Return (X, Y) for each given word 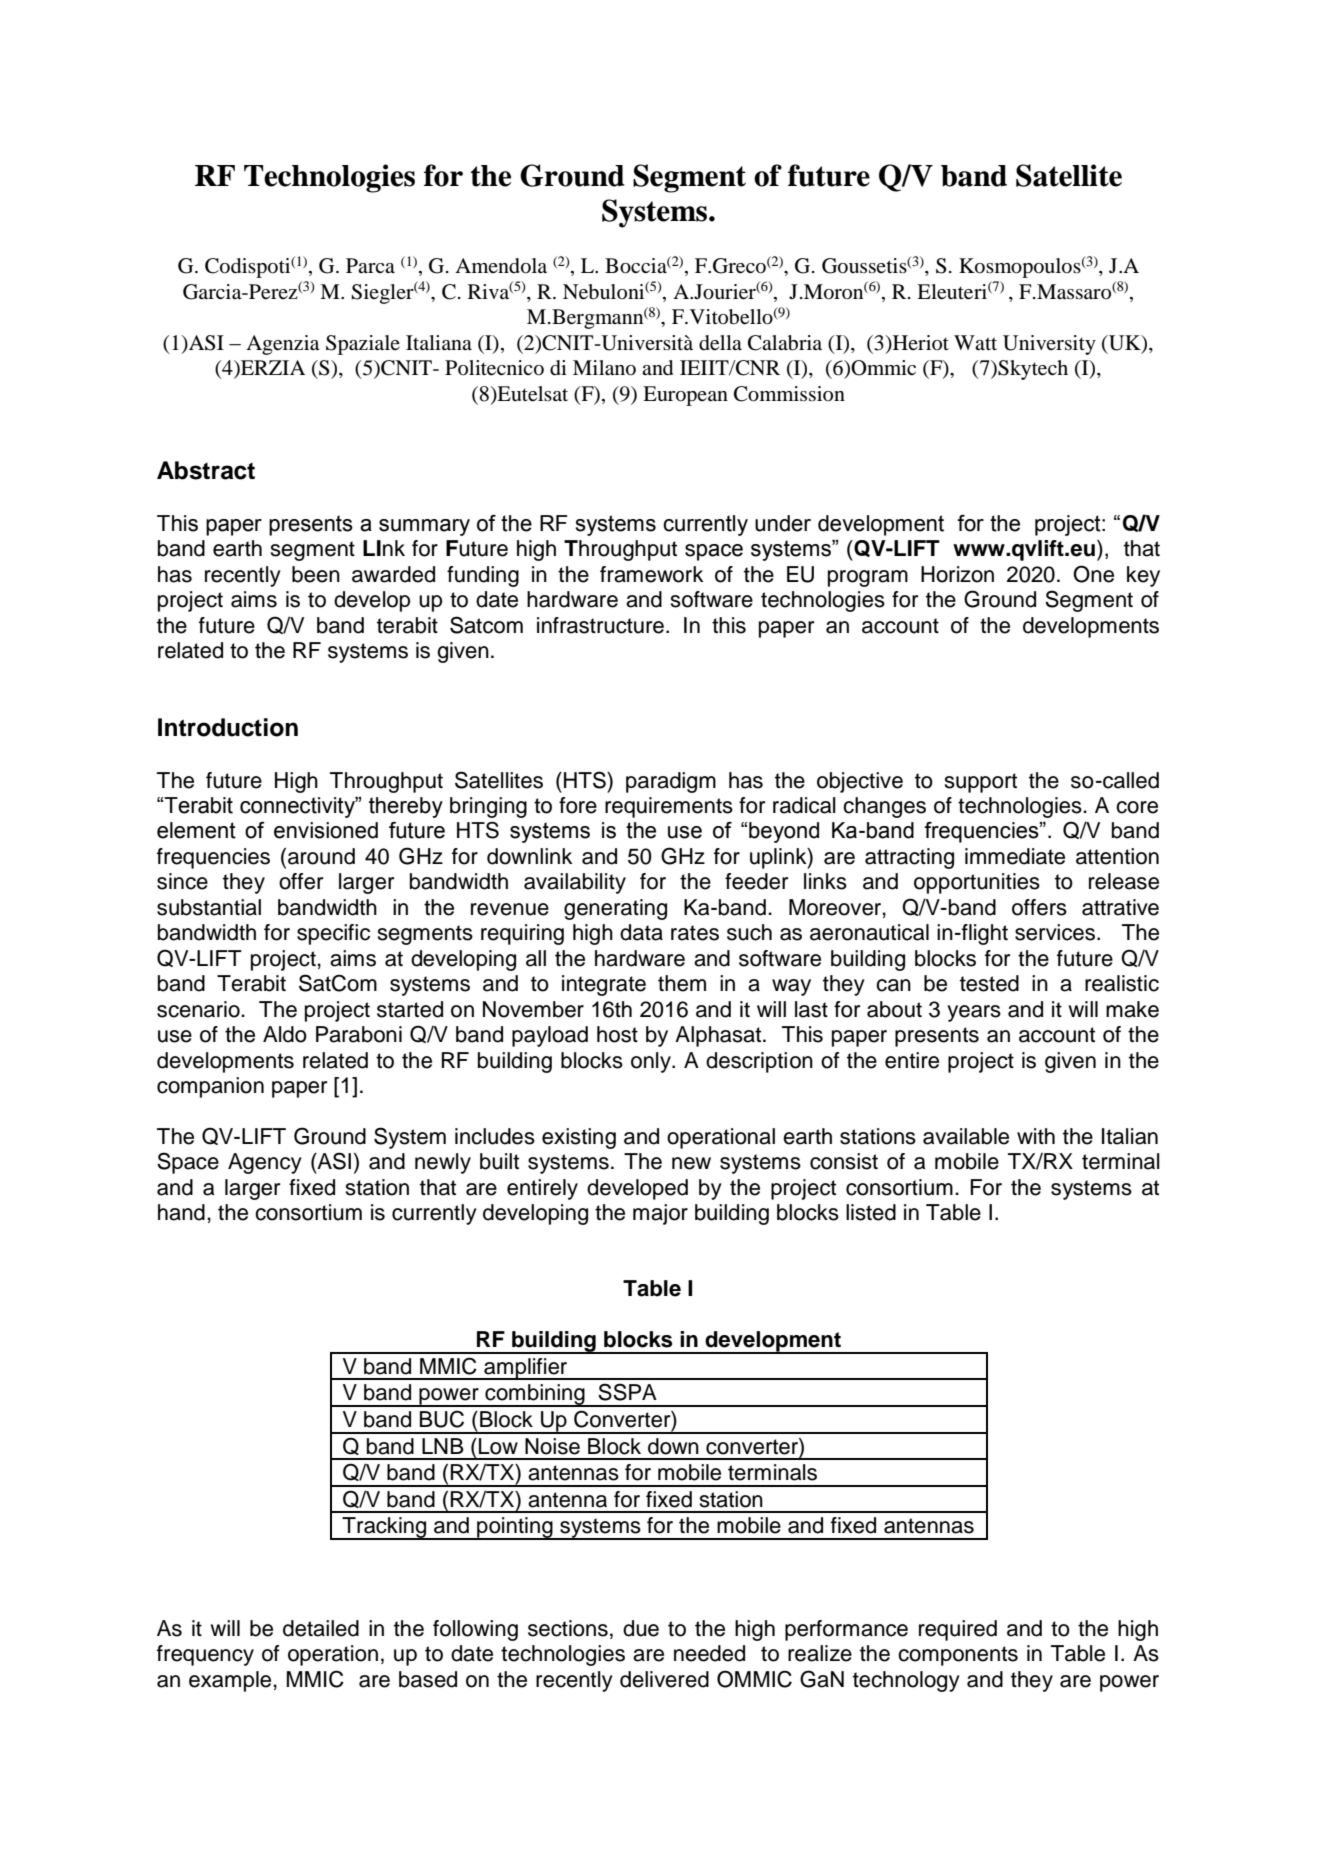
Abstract (206, 470)
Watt (975, 342)
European (685, 396)
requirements (669, 807)
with (1036, 1136)
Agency (265, 1163)
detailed (321, 1628)
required (958, 1630)
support (981, 783)
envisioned (326, 830)
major (660, 1214)
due (641, 1628)
